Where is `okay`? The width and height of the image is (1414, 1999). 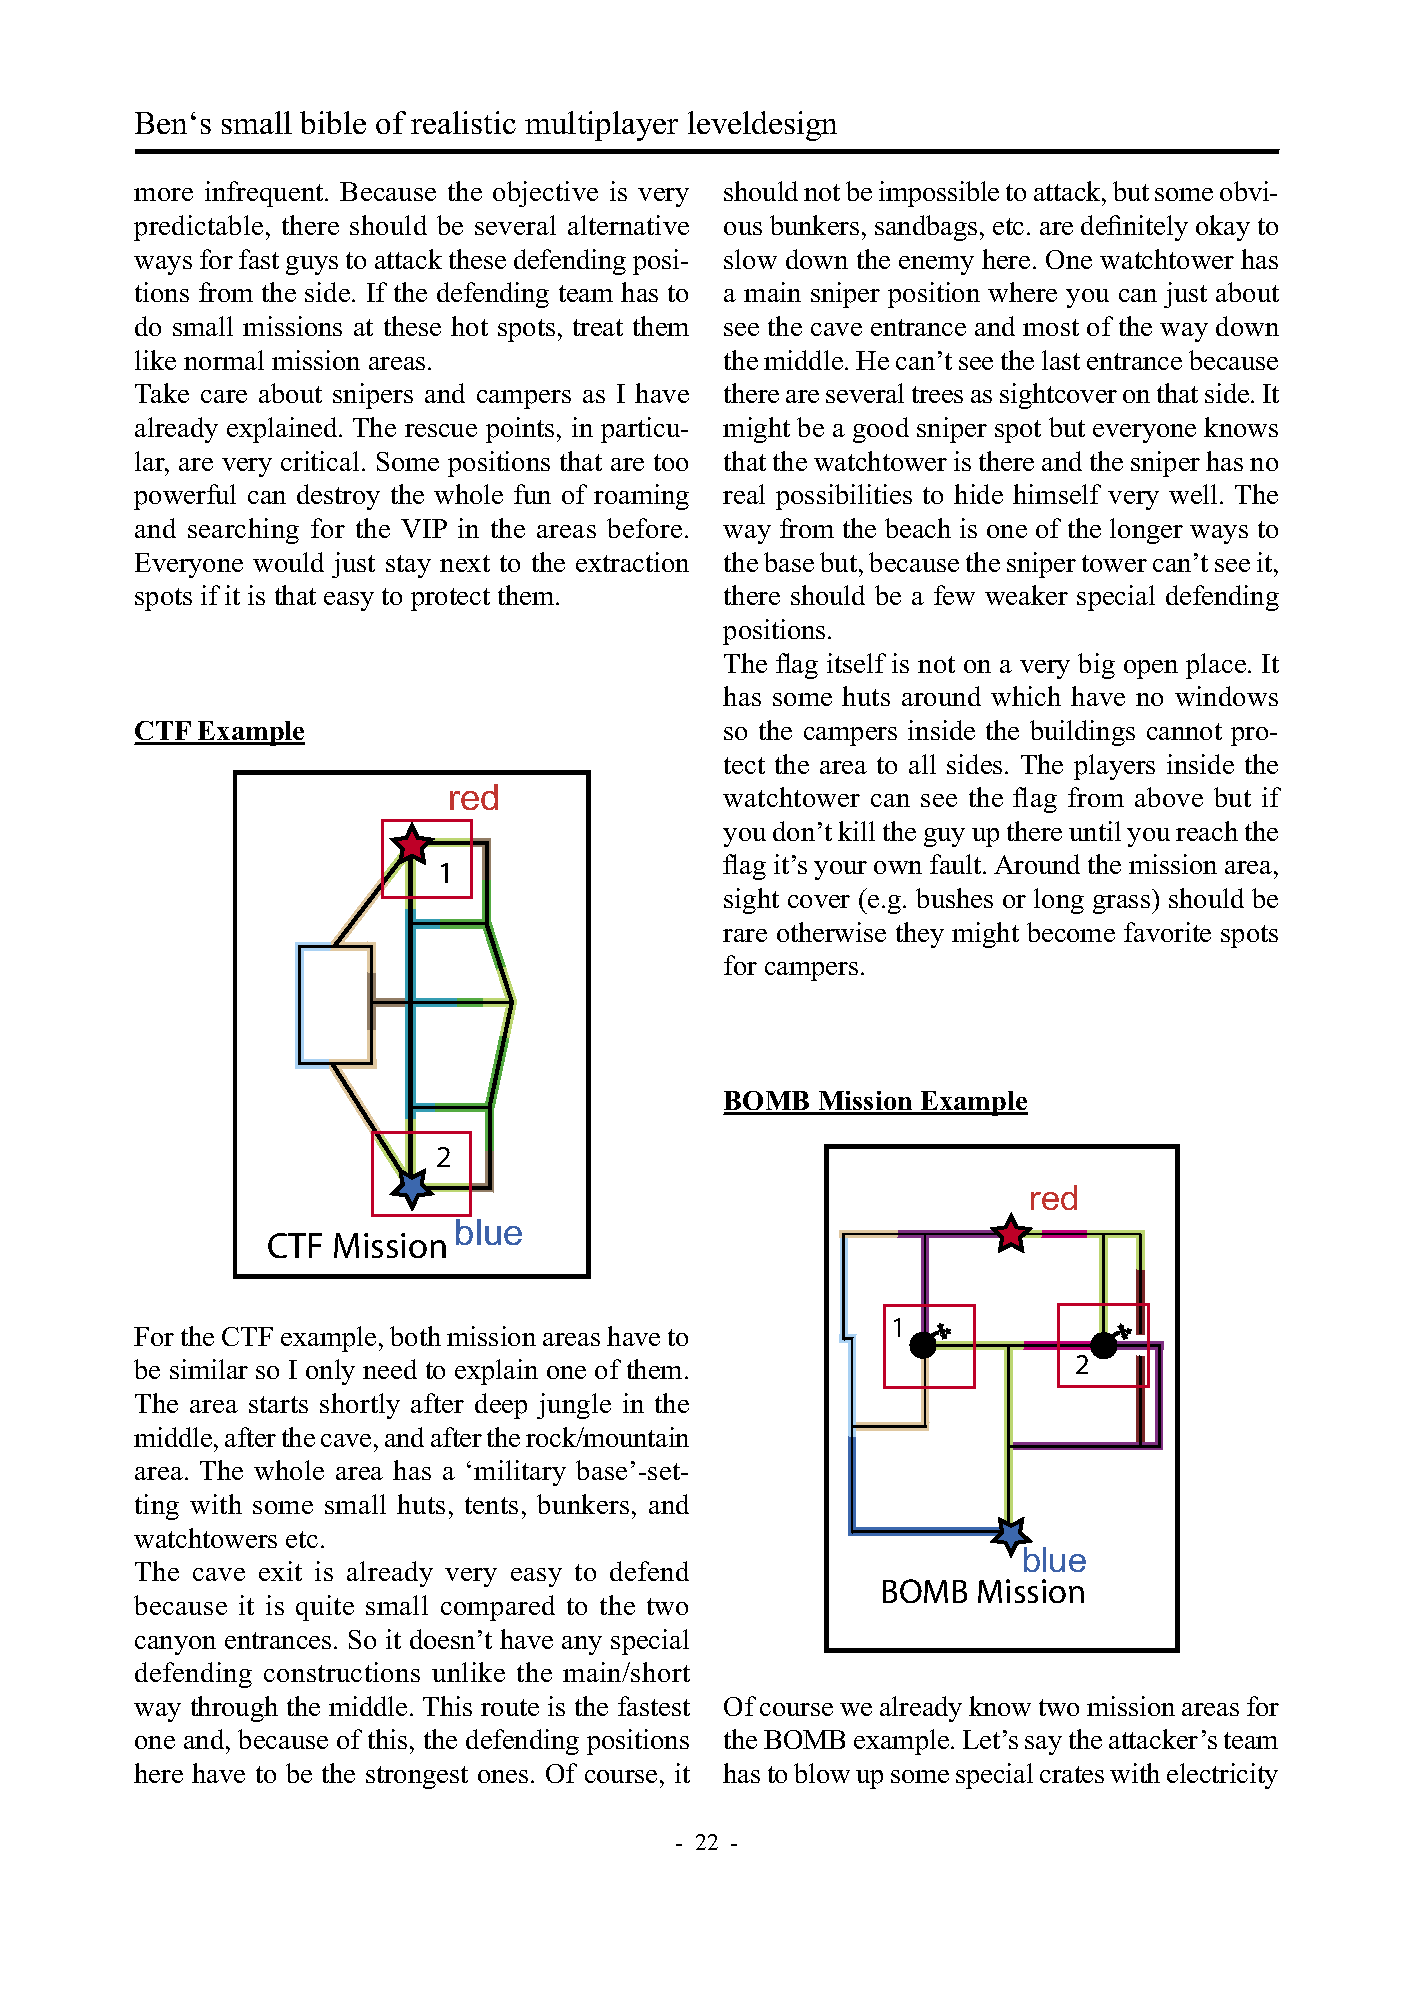 okay is located at coordinates (1223, 228).
